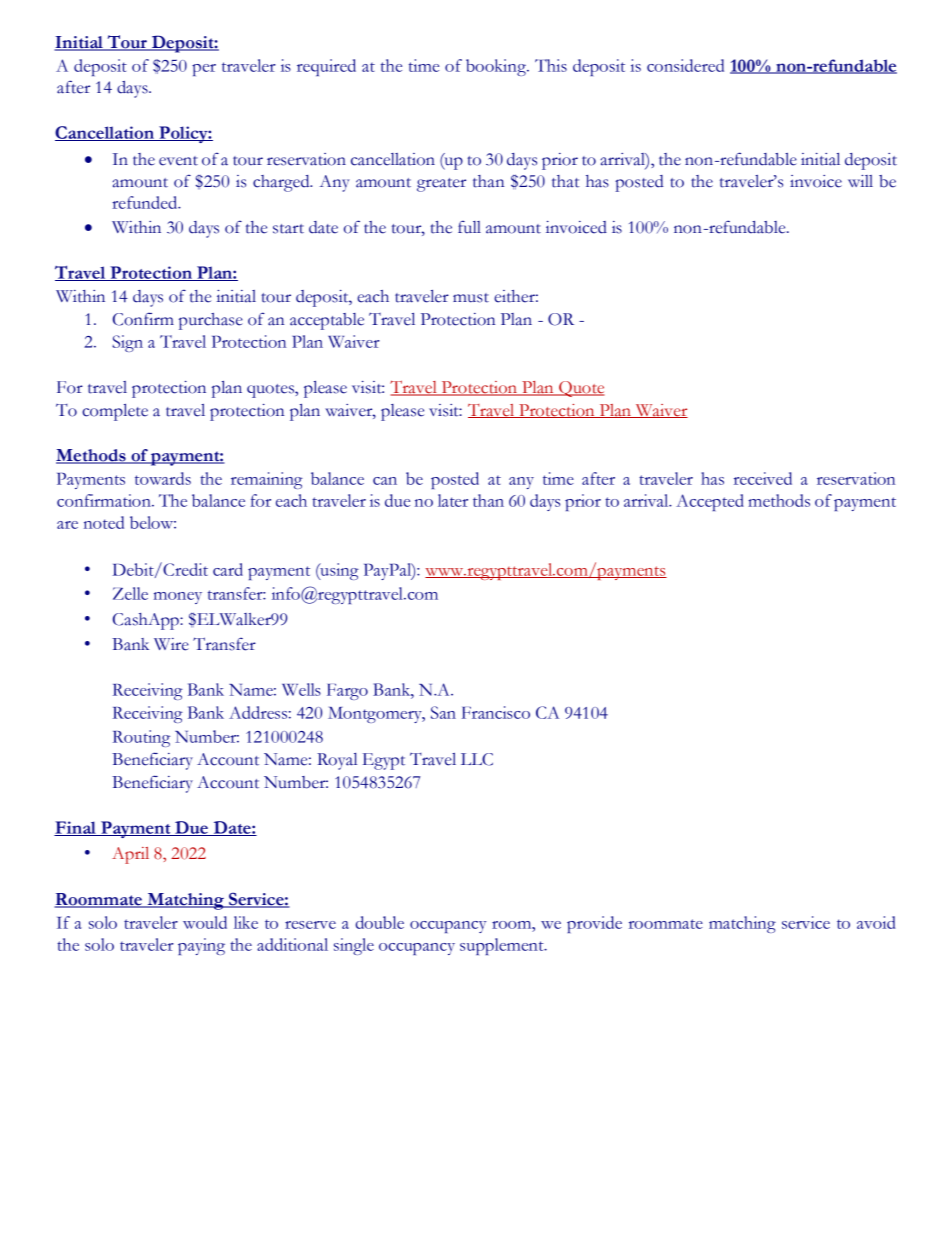 The width and height of the page is (952, 1233). Describe the element at coordinates (876, 922) in the page. I see `avoid` at that location.
